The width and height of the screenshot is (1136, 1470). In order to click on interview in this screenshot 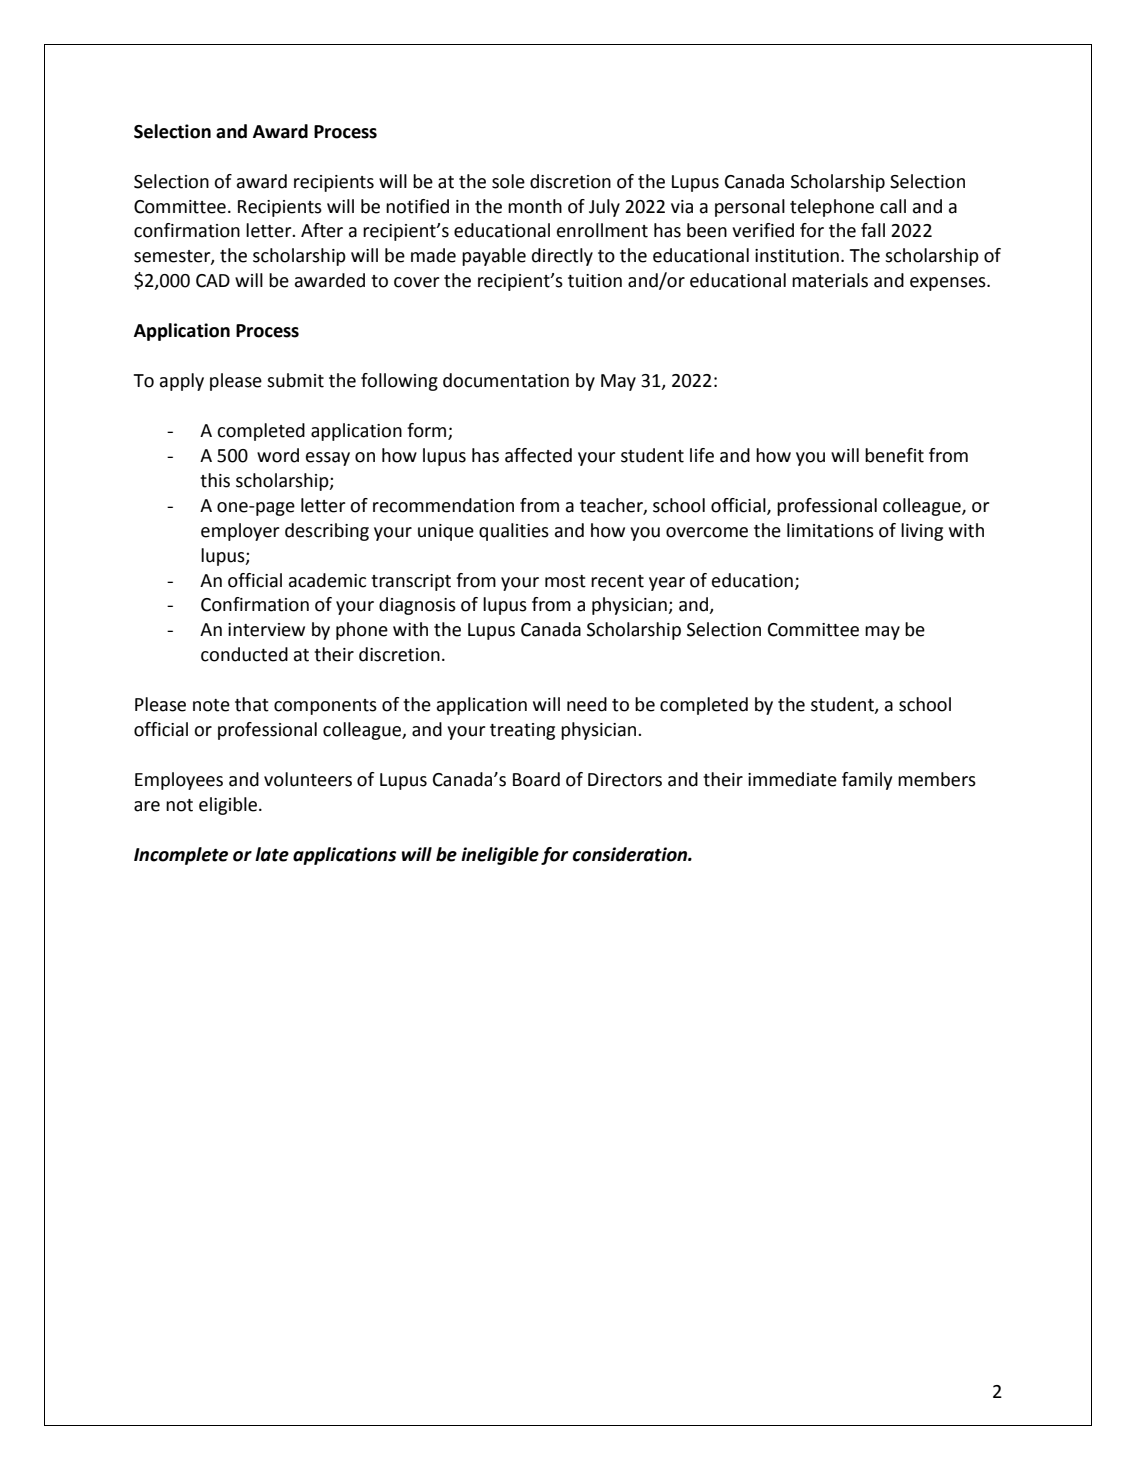, I will do `click(266, 630)`.
